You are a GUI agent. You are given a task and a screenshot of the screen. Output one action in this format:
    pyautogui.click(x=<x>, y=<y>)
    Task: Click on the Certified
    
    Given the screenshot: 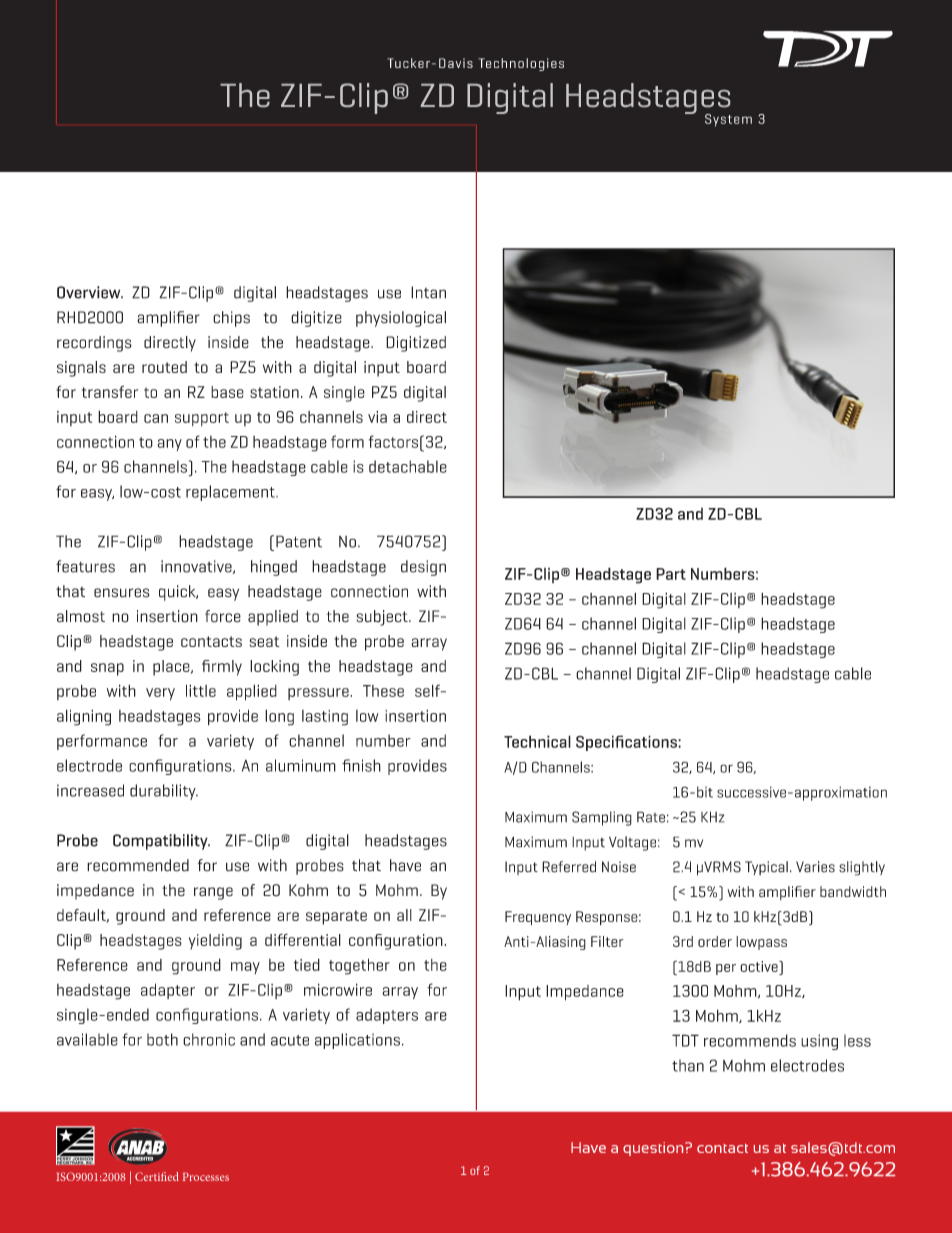 What is the action you would take?
    pyautogui.click(x=157, y=1176)
